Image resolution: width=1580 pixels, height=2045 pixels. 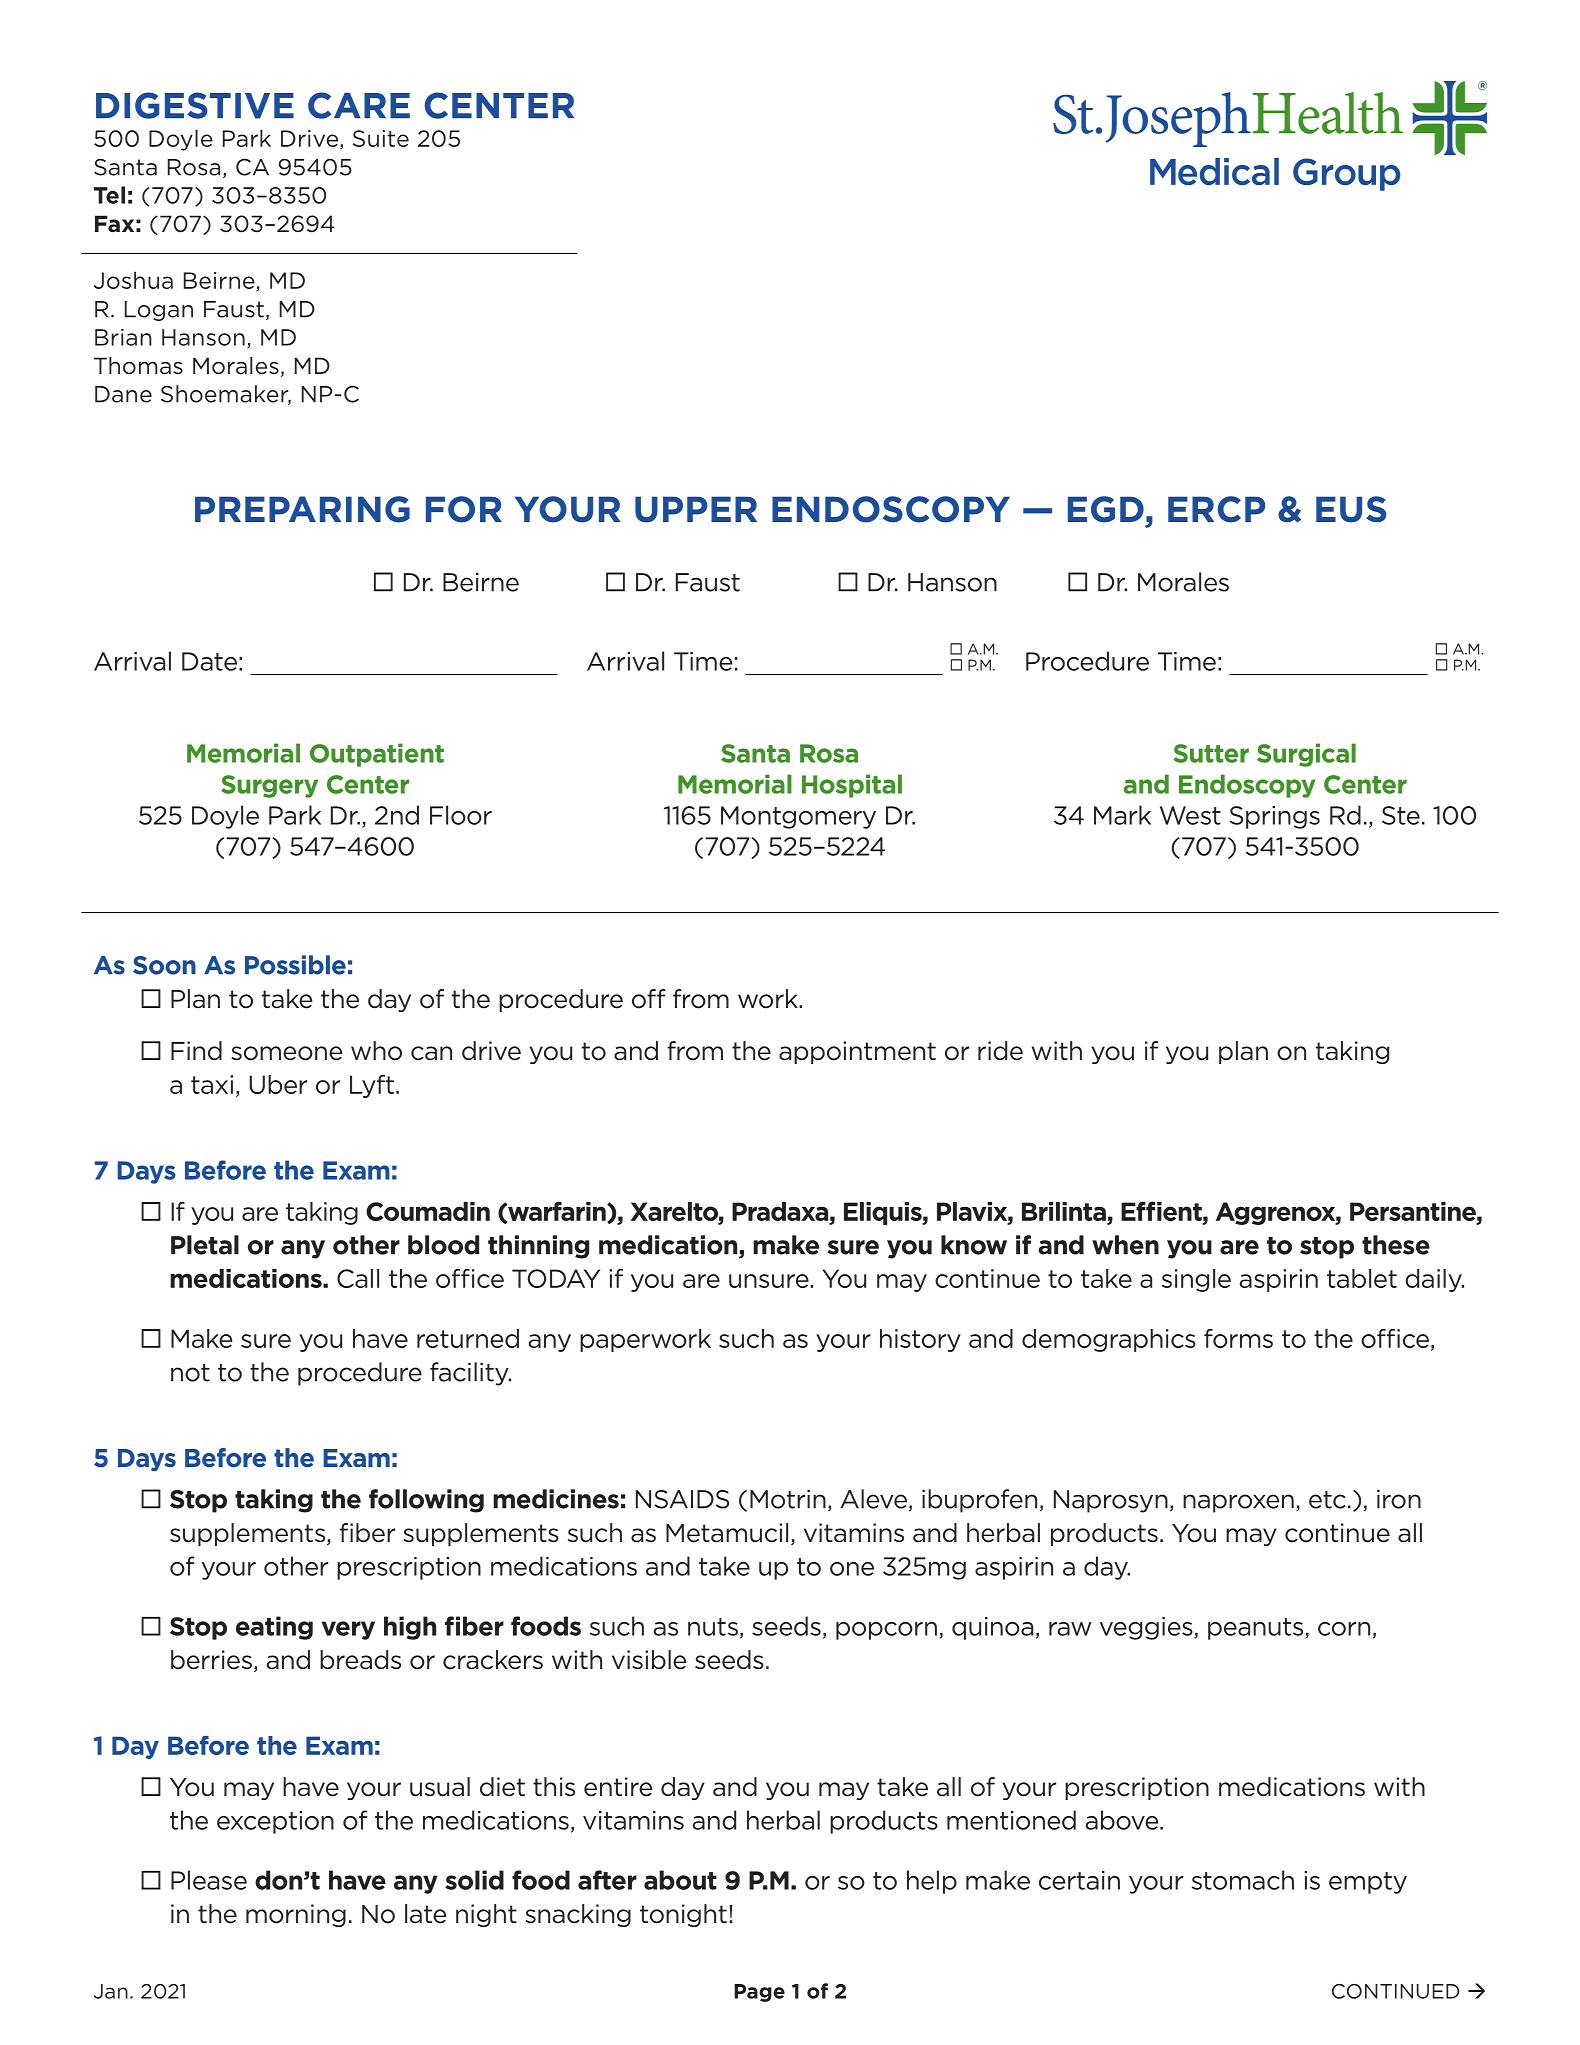 What do you see at coordinates (209, 661) in the page?
I see `Date` at bounding box center [209, 661].
